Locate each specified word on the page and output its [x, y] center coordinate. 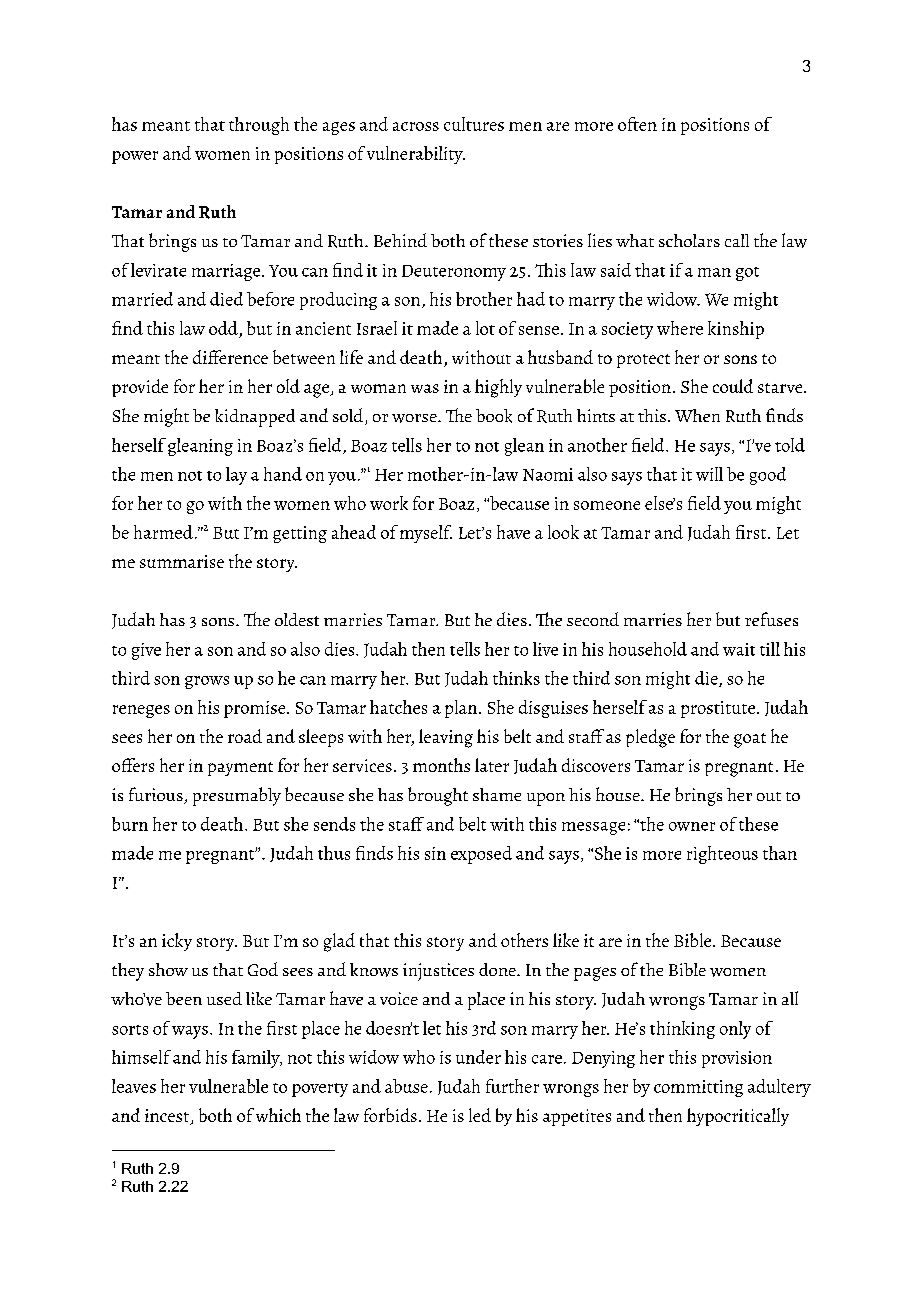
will [709, 474]
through [259, 126]
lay [236, 476]
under [478, 1057]
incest [168, 1117]
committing [698, 1088]
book [494, 416]
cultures [474, 124]
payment [240, 769]
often [637, 124]
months [441, 765]
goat [750, 740]
